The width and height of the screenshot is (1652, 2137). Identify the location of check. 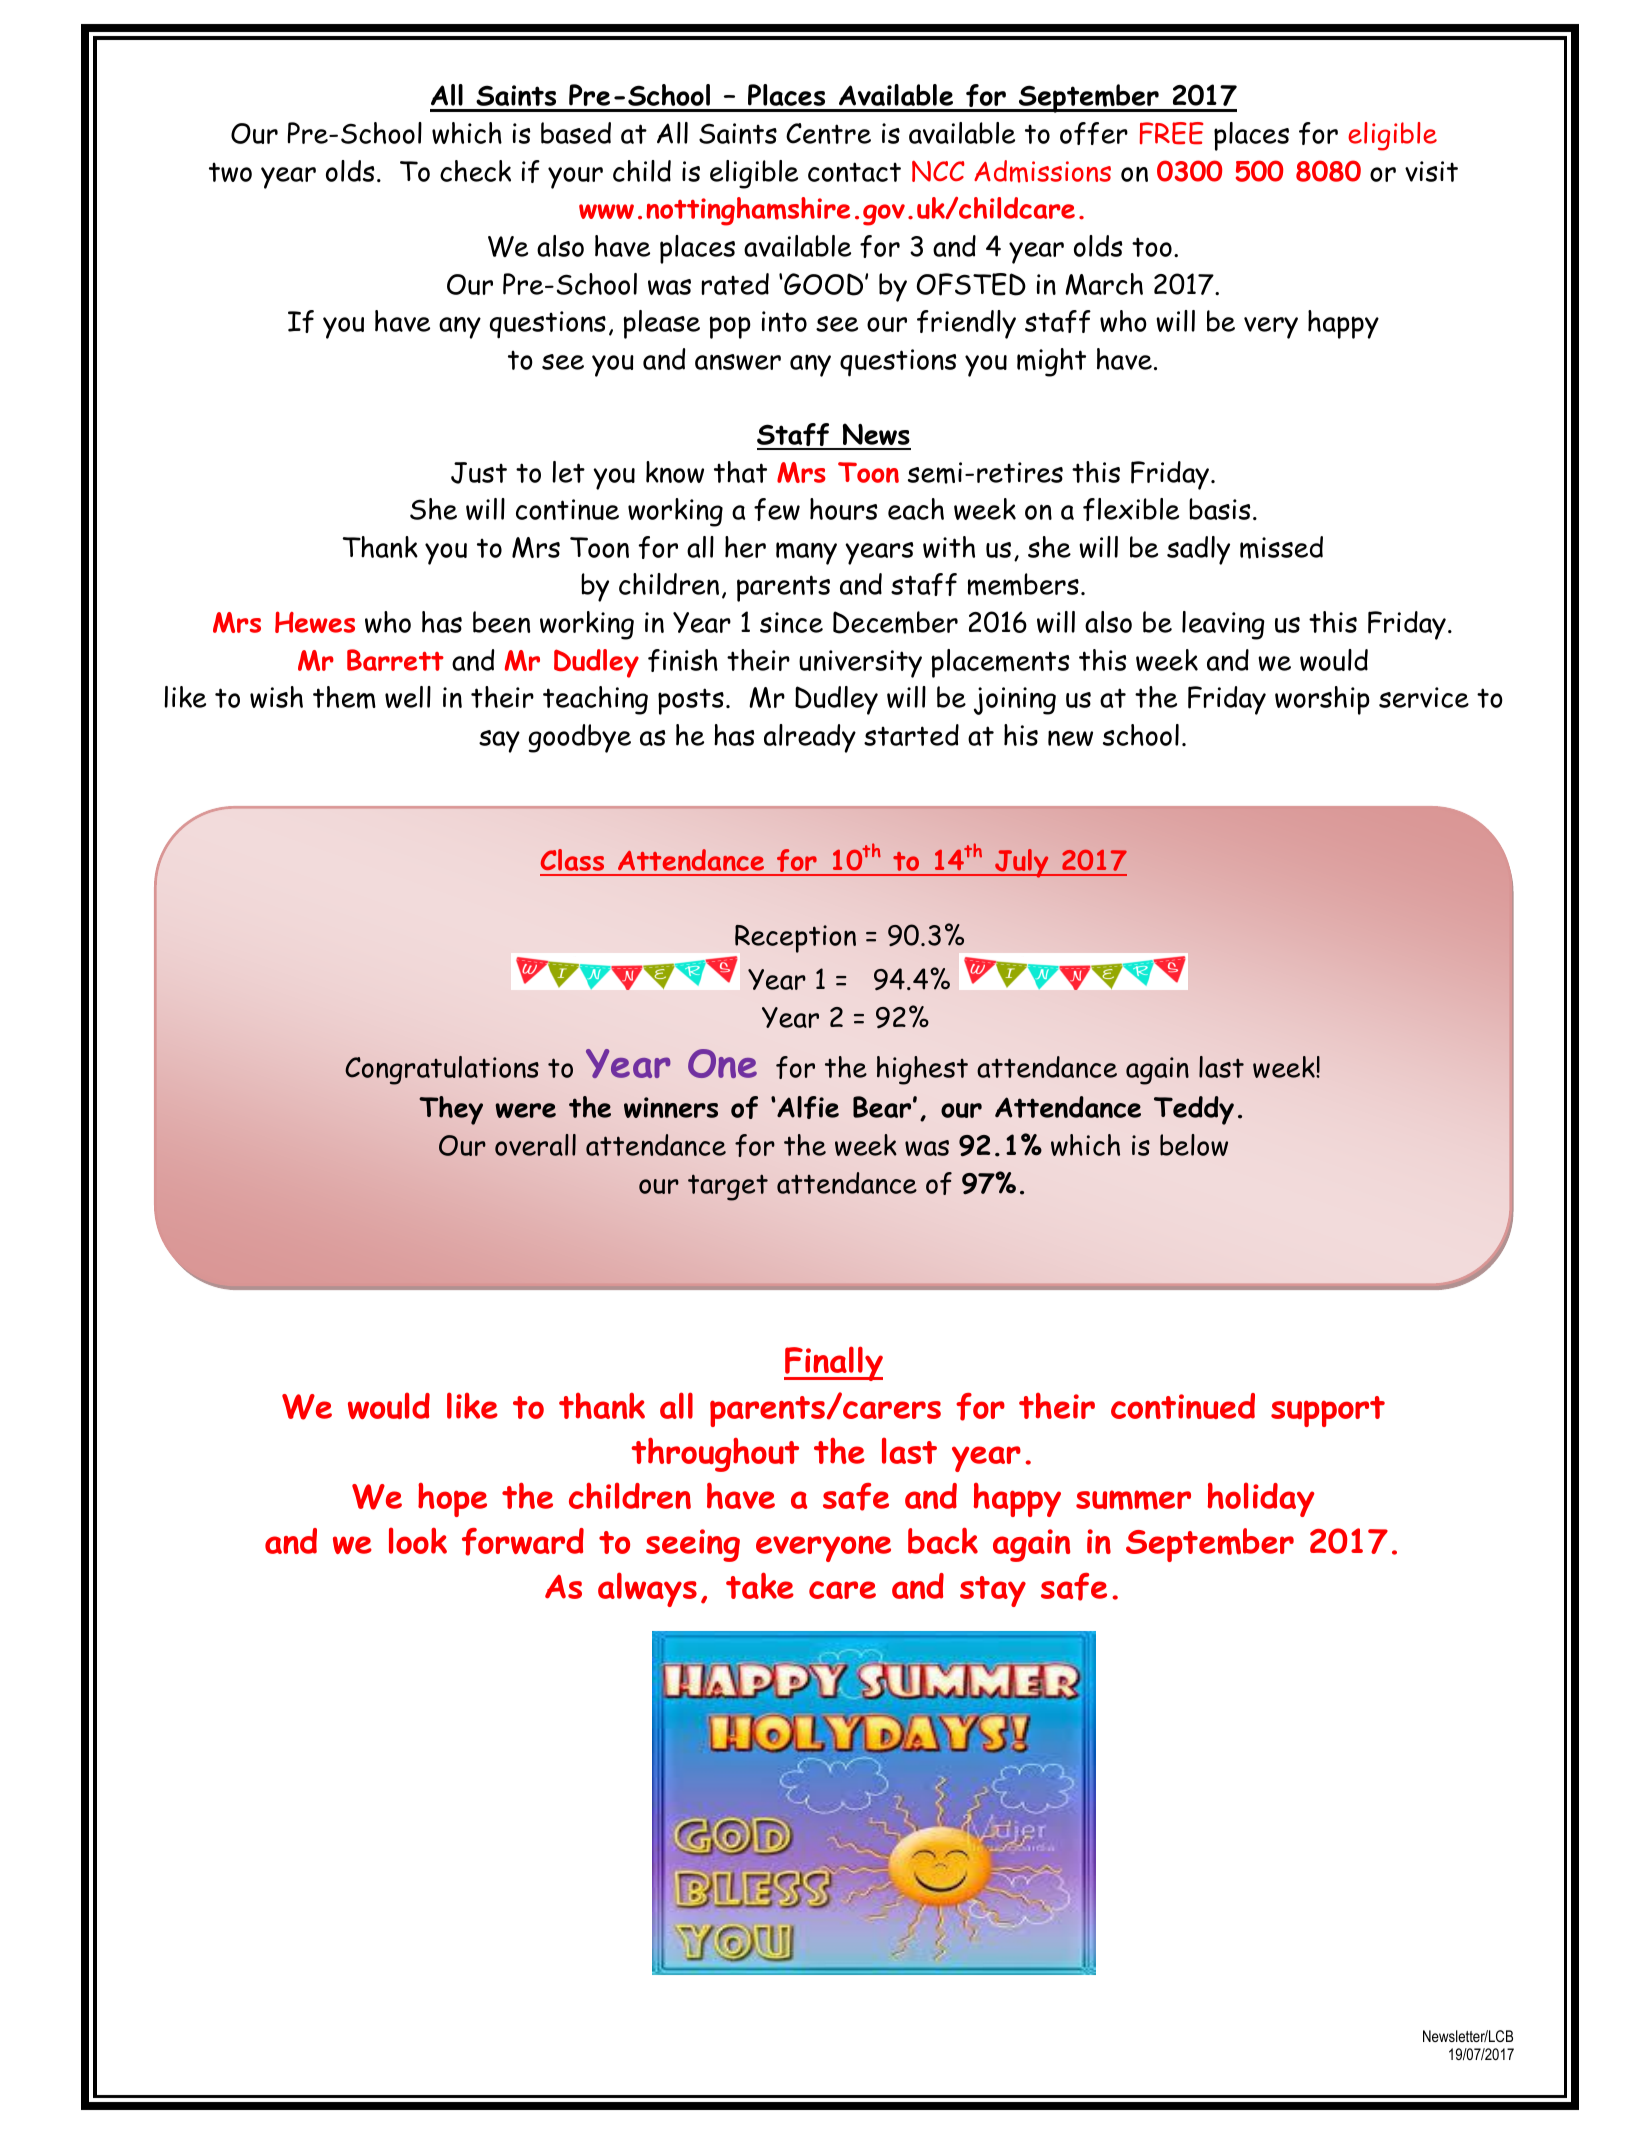
(475, 171).
